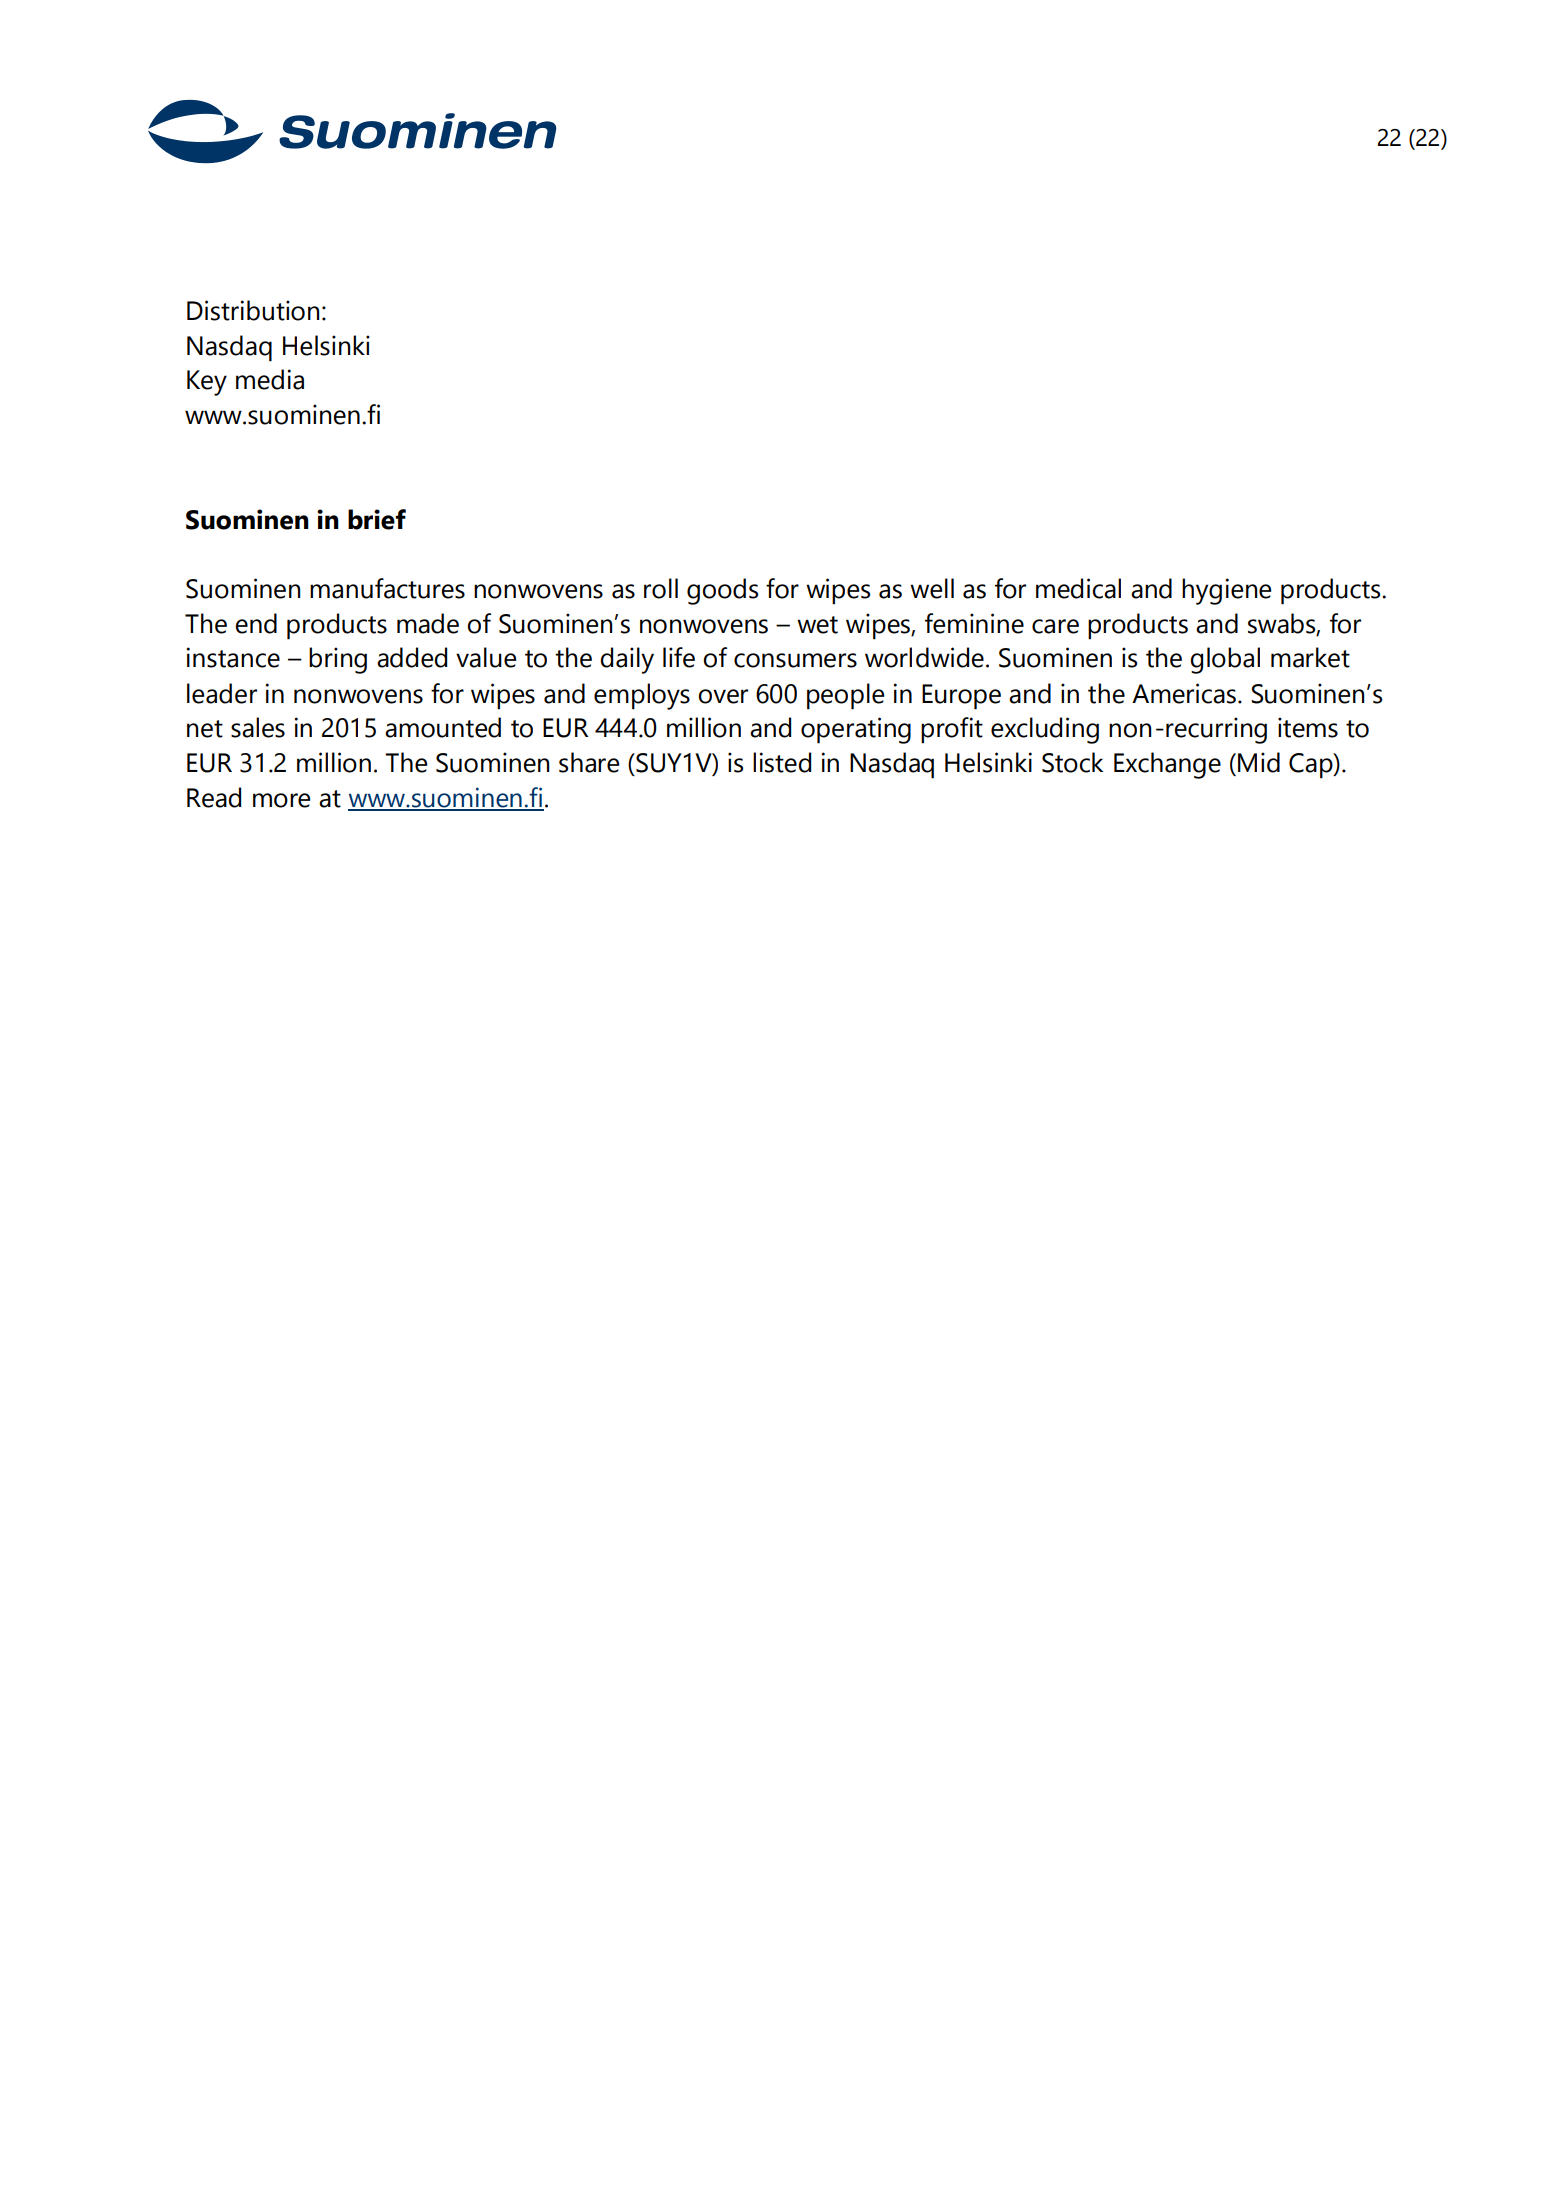 The height and width of the image is (2202, 1557). Describe the element at coordinates (661, 588) in the image. I see `roll` at that location.
